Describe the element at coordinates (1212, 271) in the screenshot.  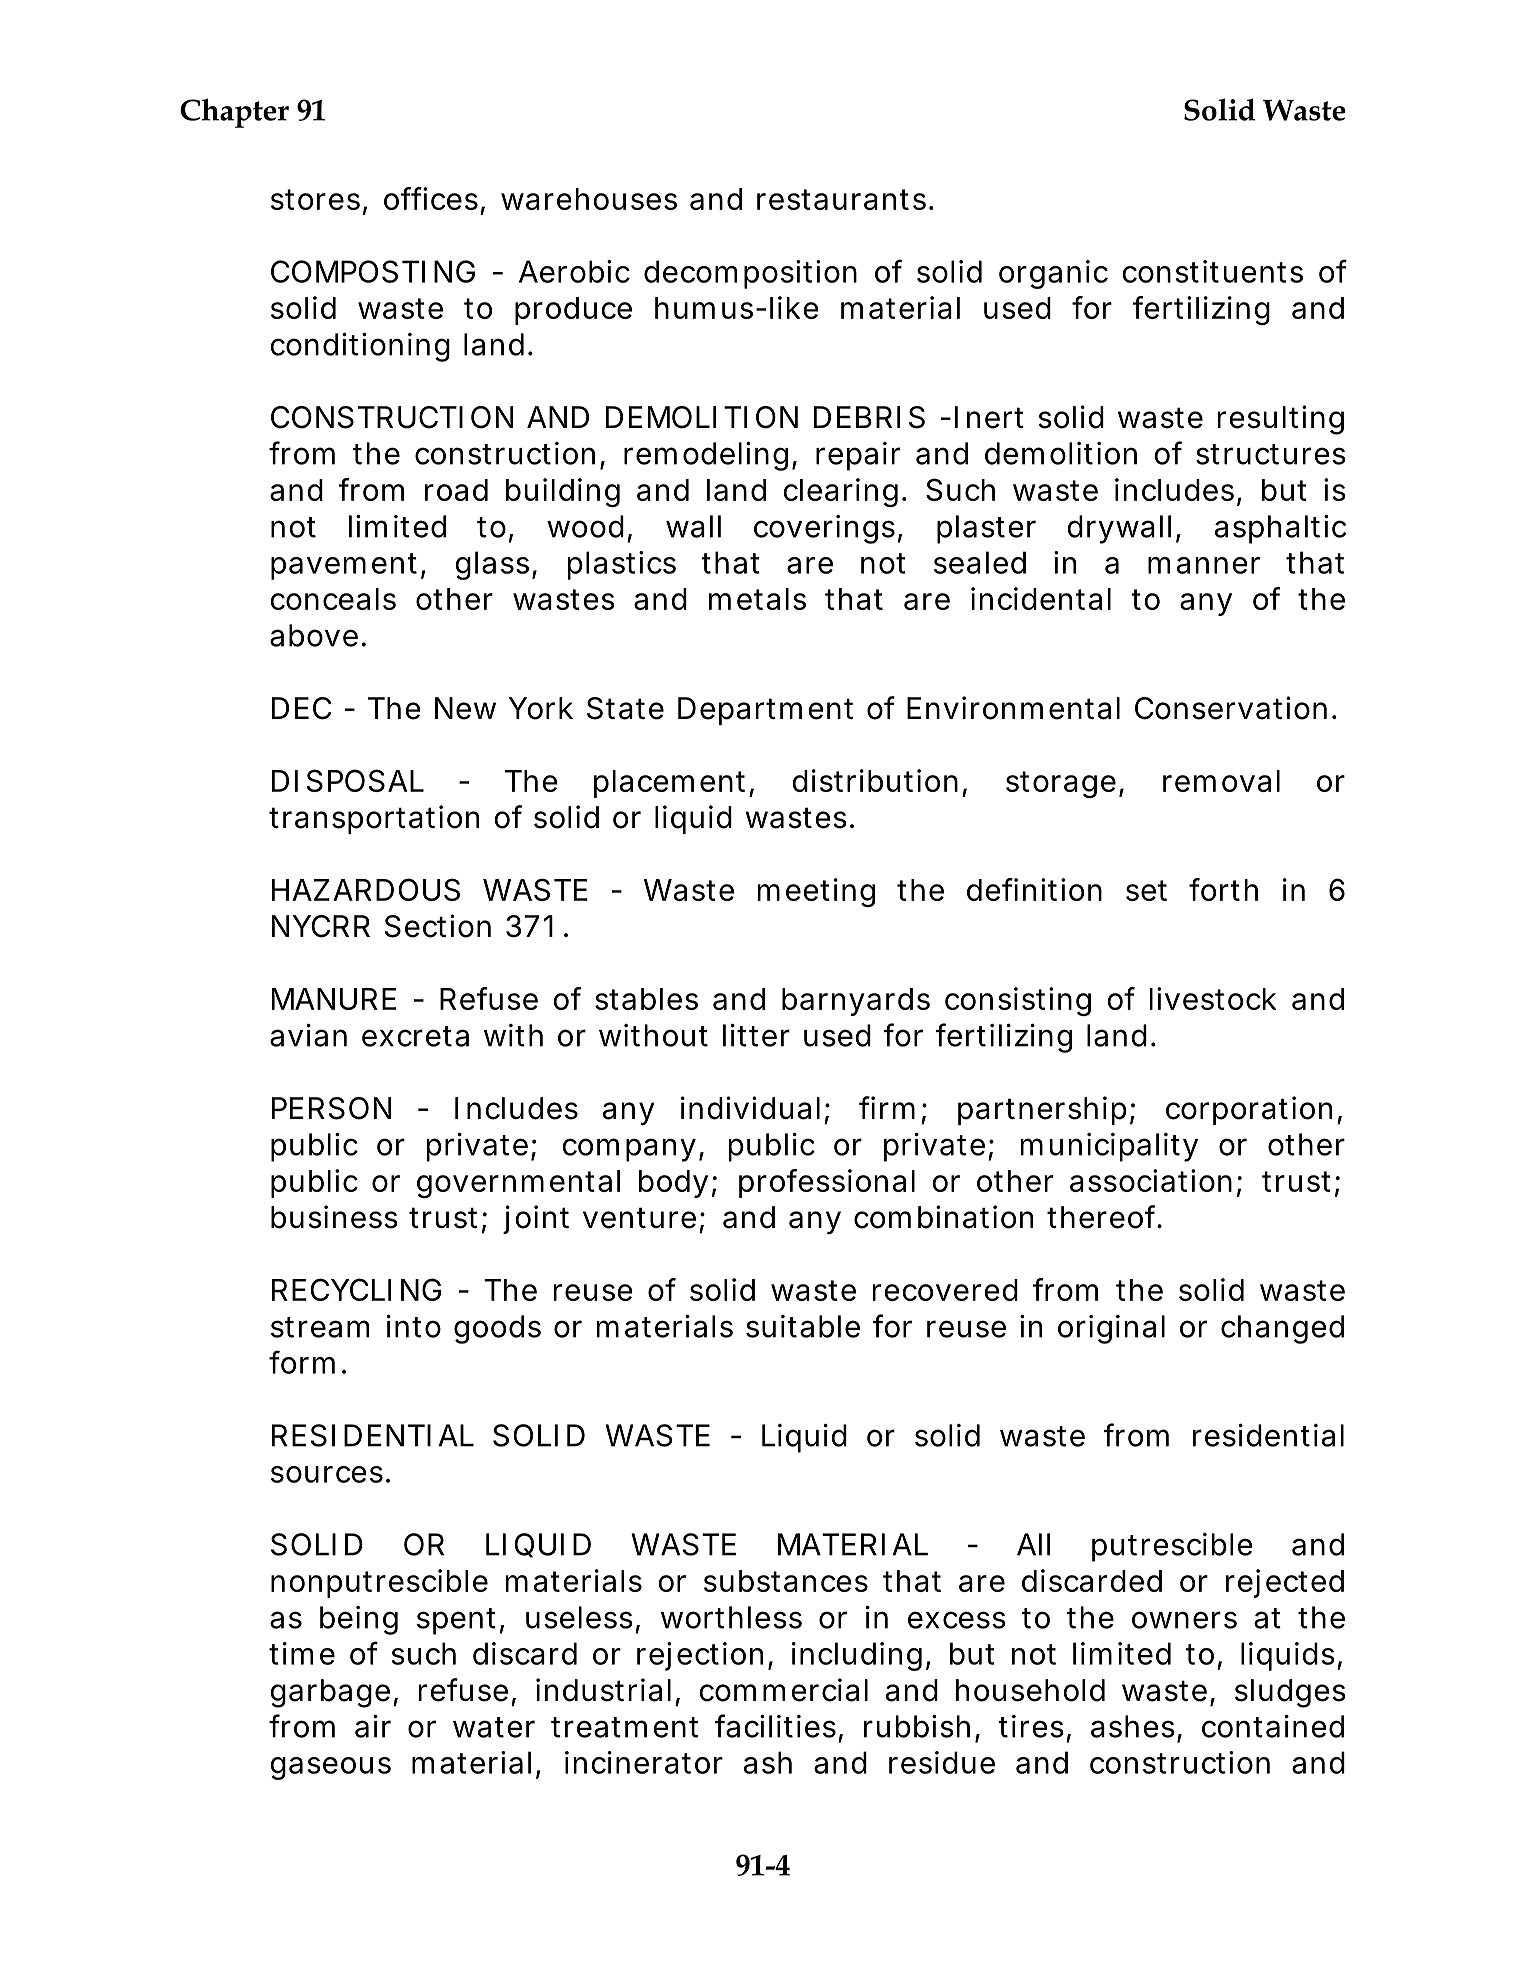
I see `constituents` at that location.
